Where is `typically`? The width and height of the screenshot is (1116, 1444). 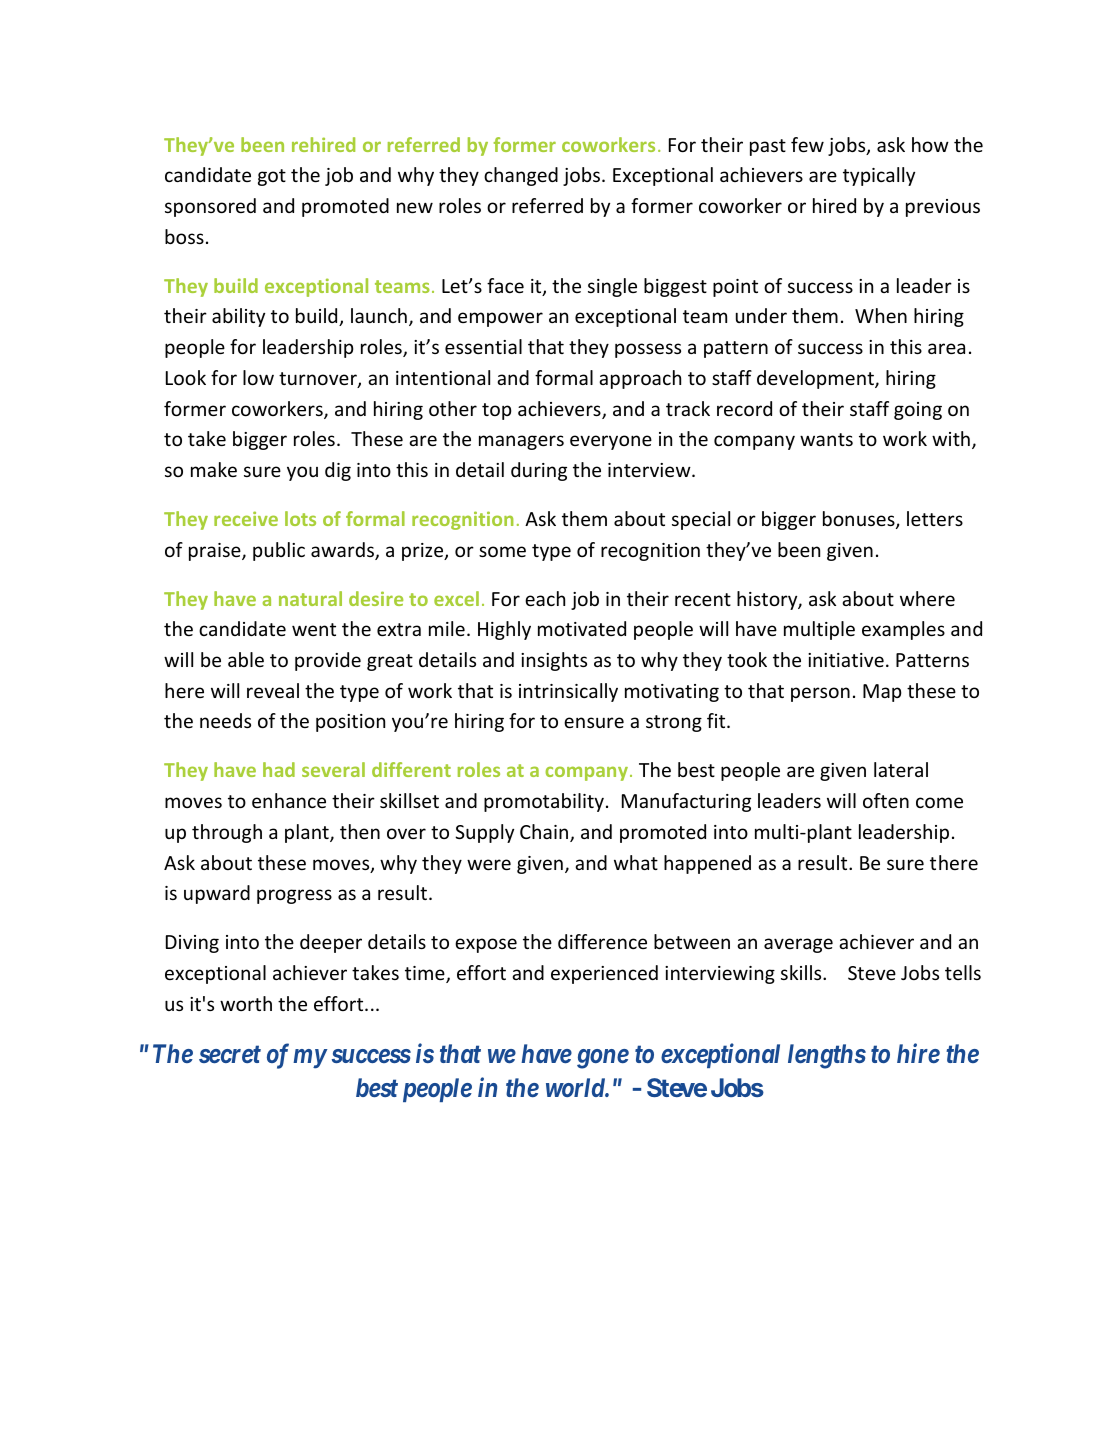 typically is located at coordinates (879, 176).
